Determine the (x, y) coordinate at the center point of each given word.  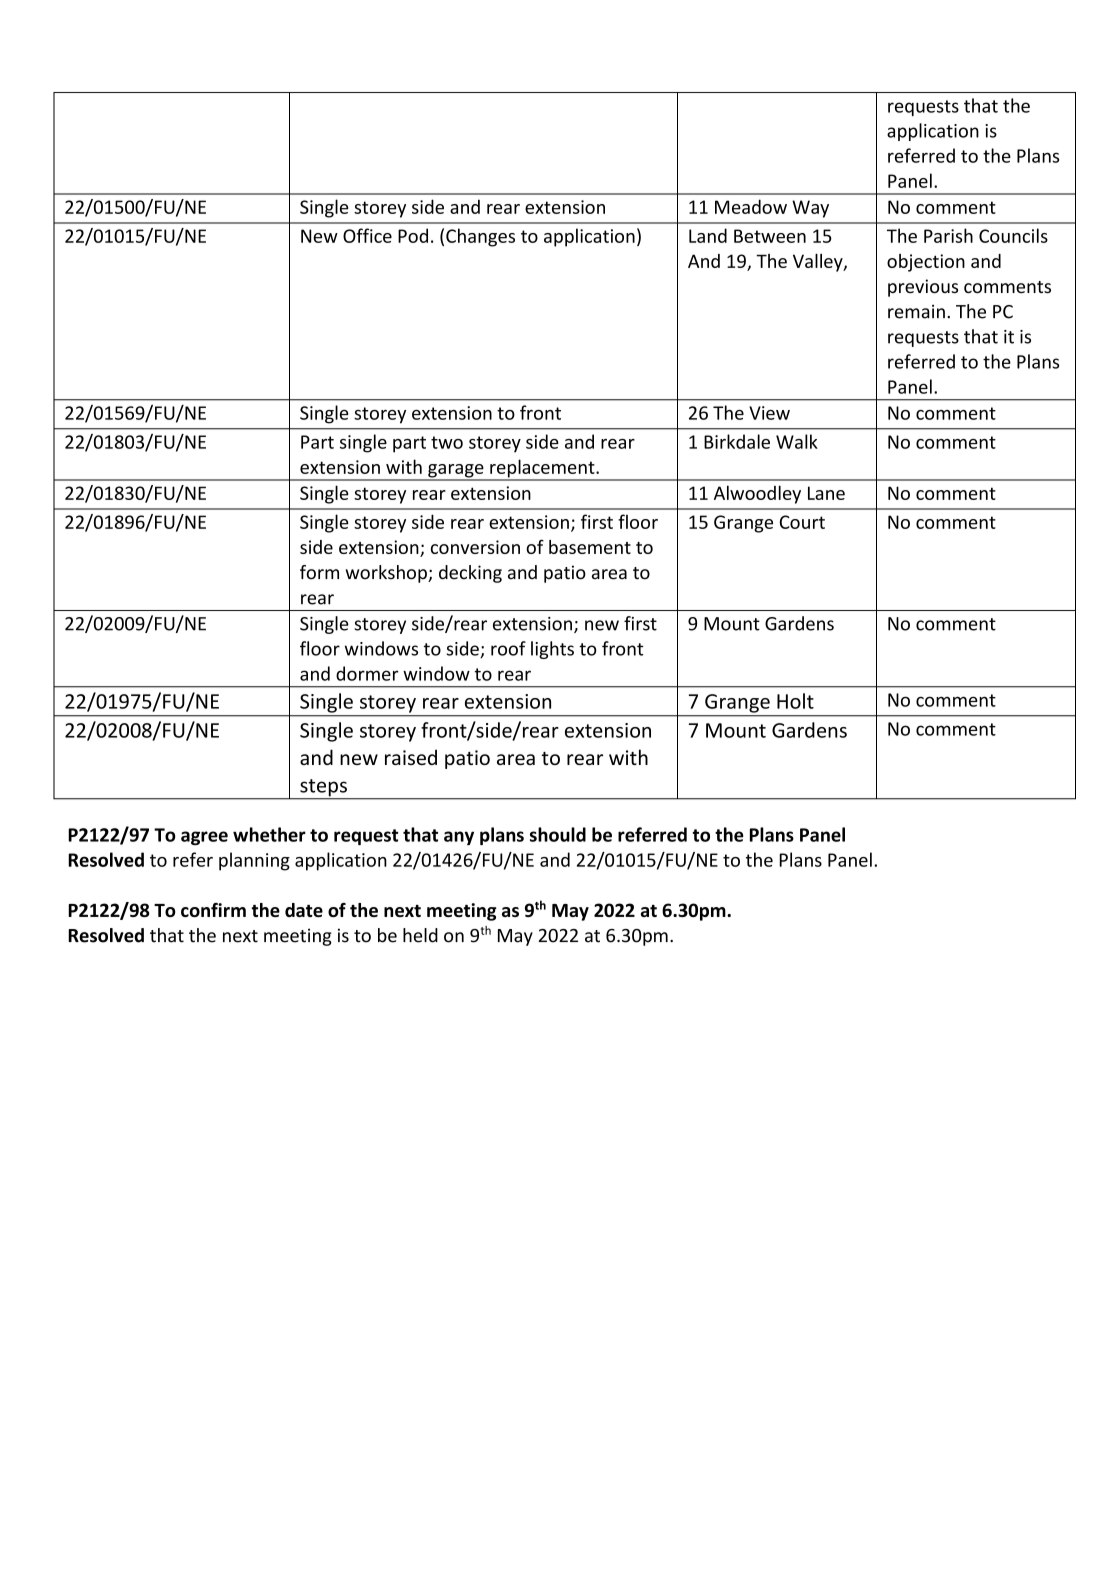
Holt (795, 701)
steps (323, 789)
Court (802, 522)
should (558, 834)
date (304, 910)
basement (590, 547)
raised (411, 757)
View (769, 413)
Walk (797, 441)
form (319, 572)
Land (708, 235)
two (447, 442)
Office (367, 235)
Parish (948, 235)
